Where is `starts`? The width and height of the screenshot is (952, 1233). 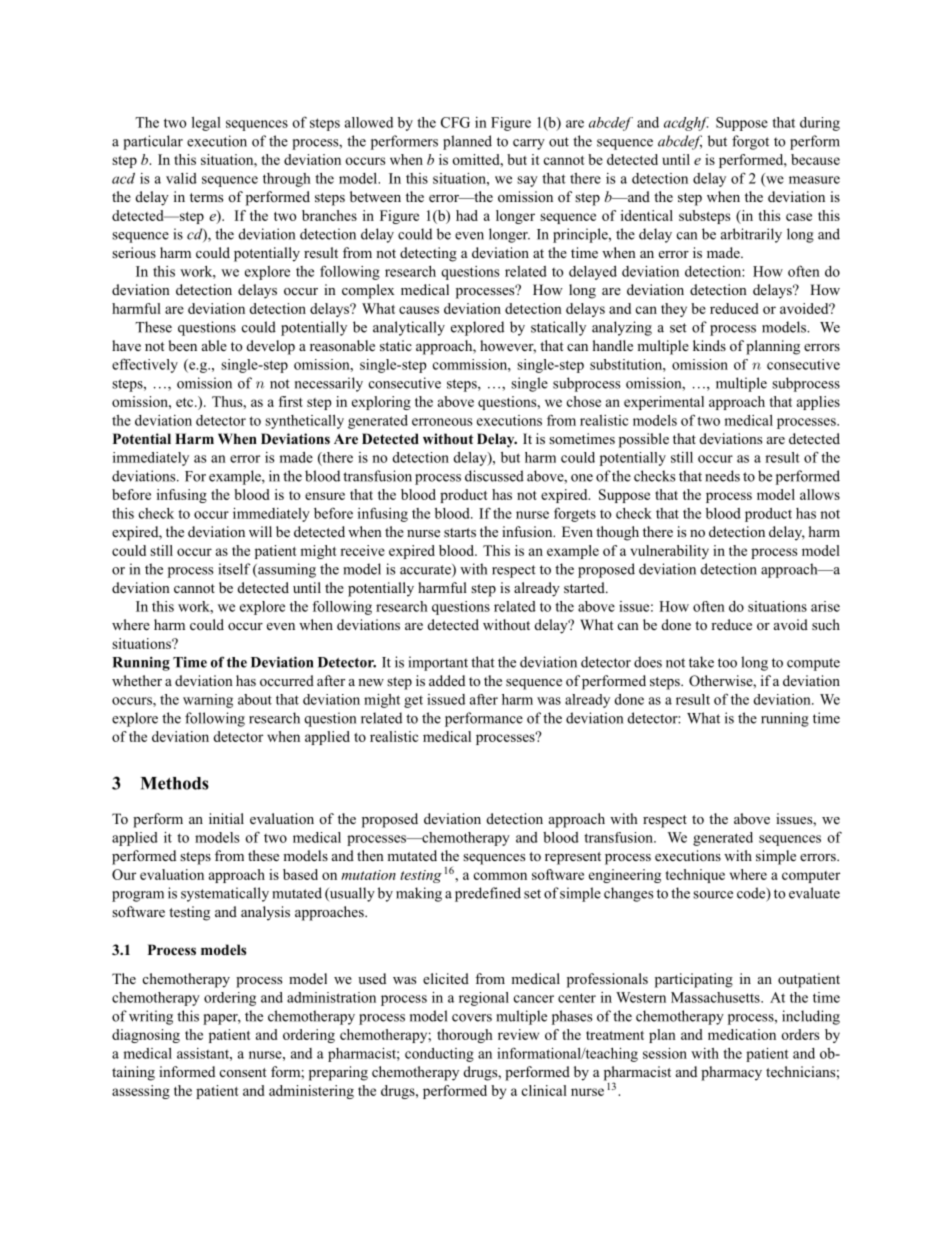
starts is located at coordinates (460, 532).
